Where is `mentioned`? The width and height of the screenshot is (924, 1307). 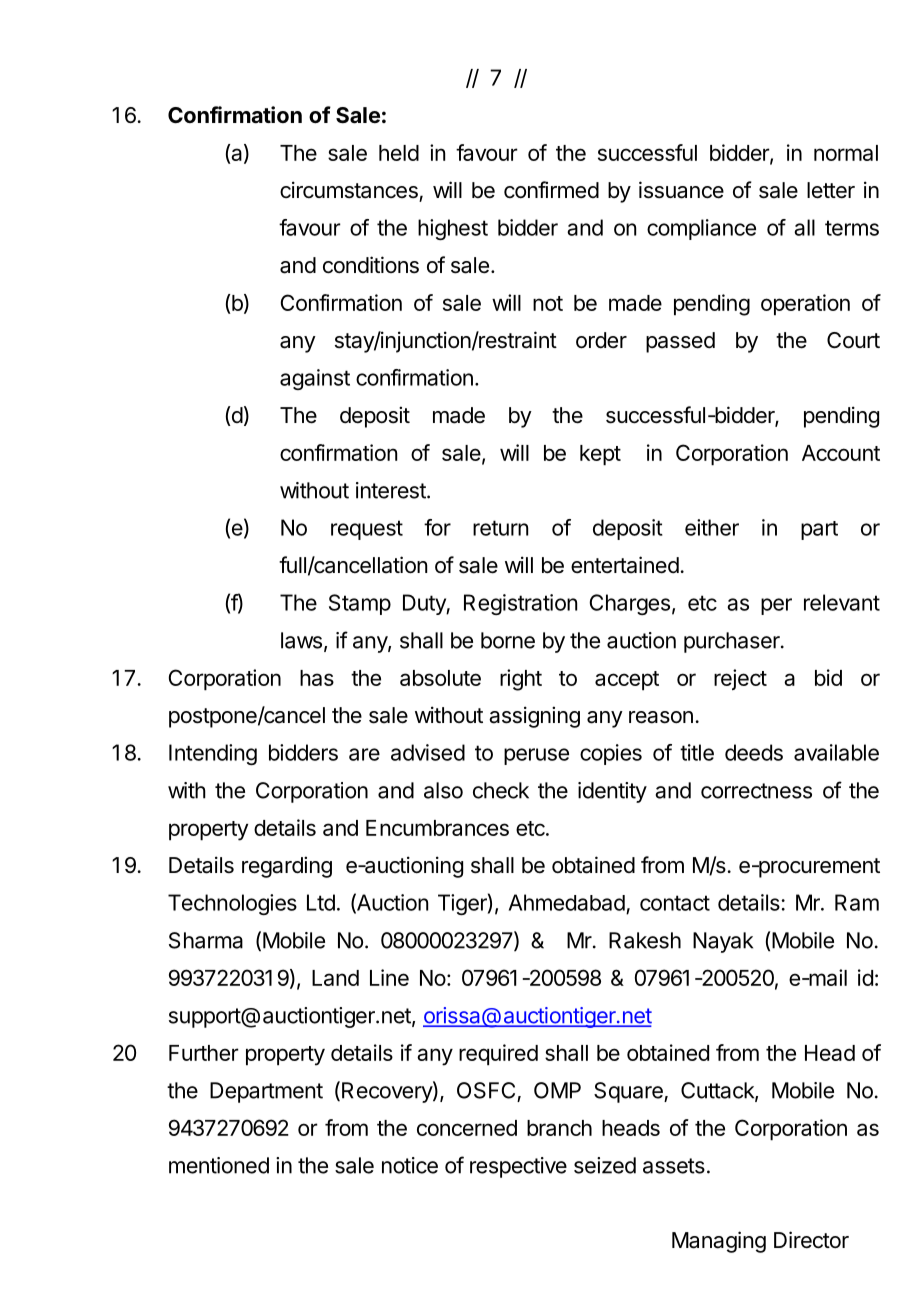
mentioned is located at coordinates (219, 1165).
